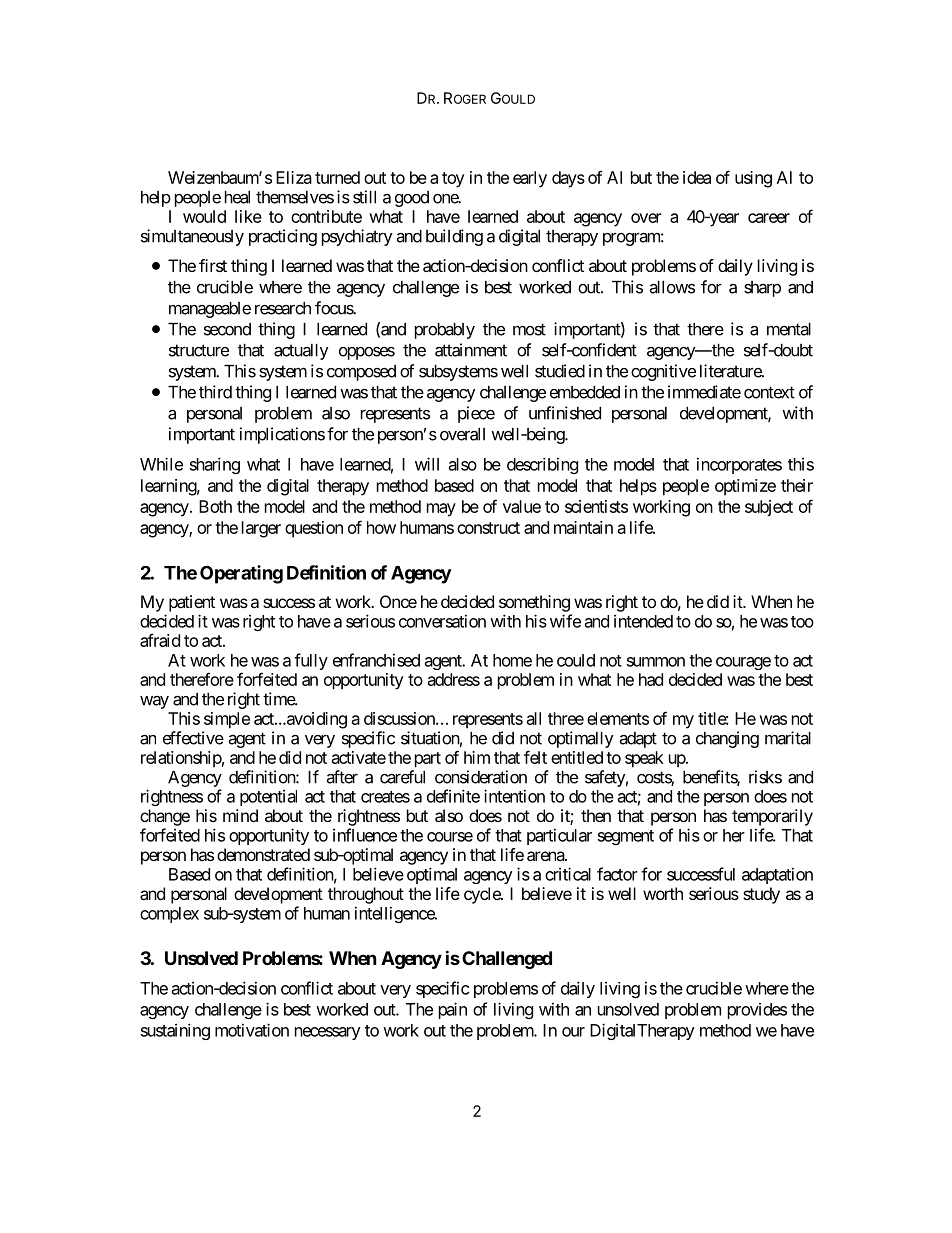  I want to click on using, so click(753, 179).
